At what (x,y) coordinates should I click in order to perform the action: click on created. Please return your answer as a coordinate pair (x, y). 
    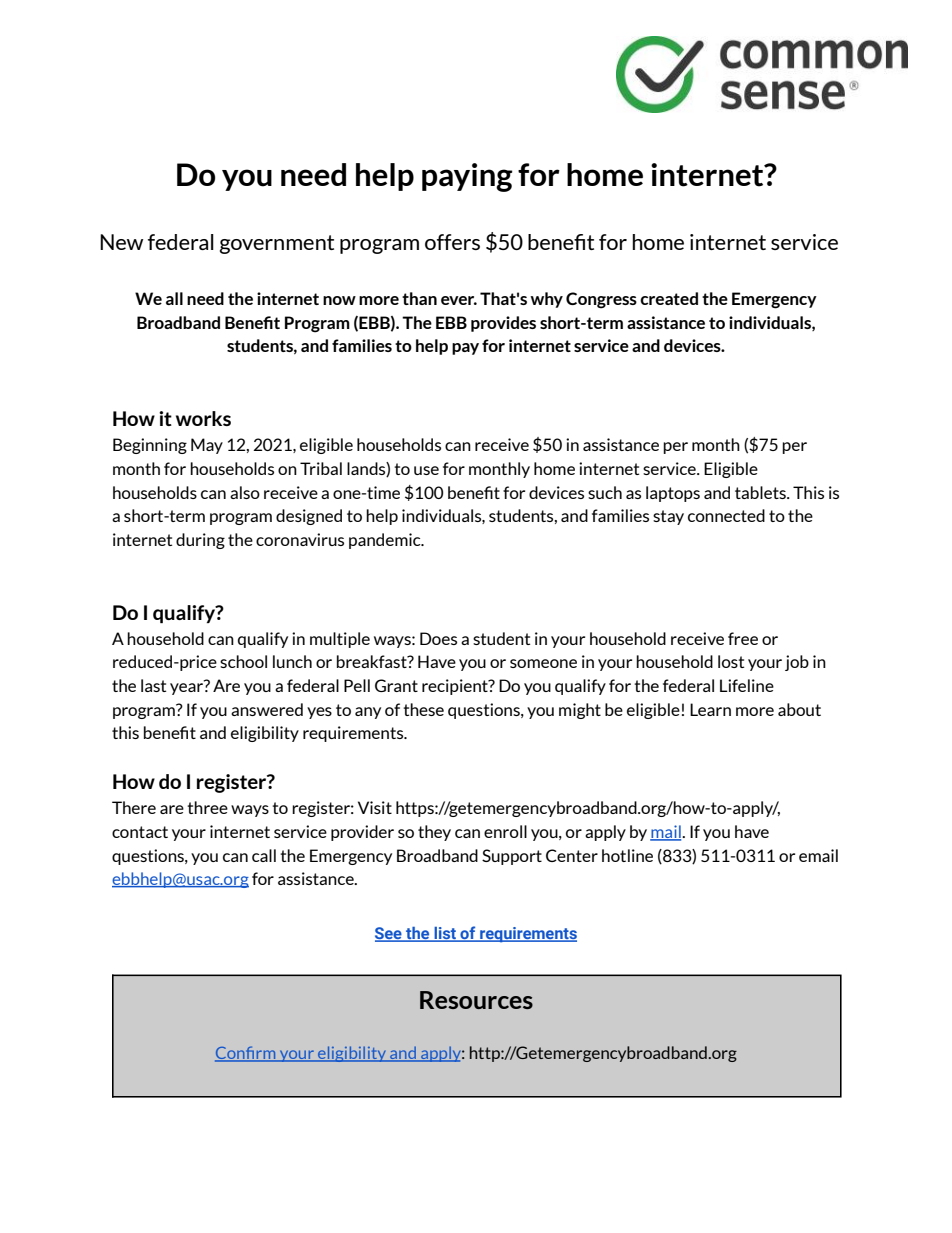
    Looking at the image, I should click on (669, 298).
